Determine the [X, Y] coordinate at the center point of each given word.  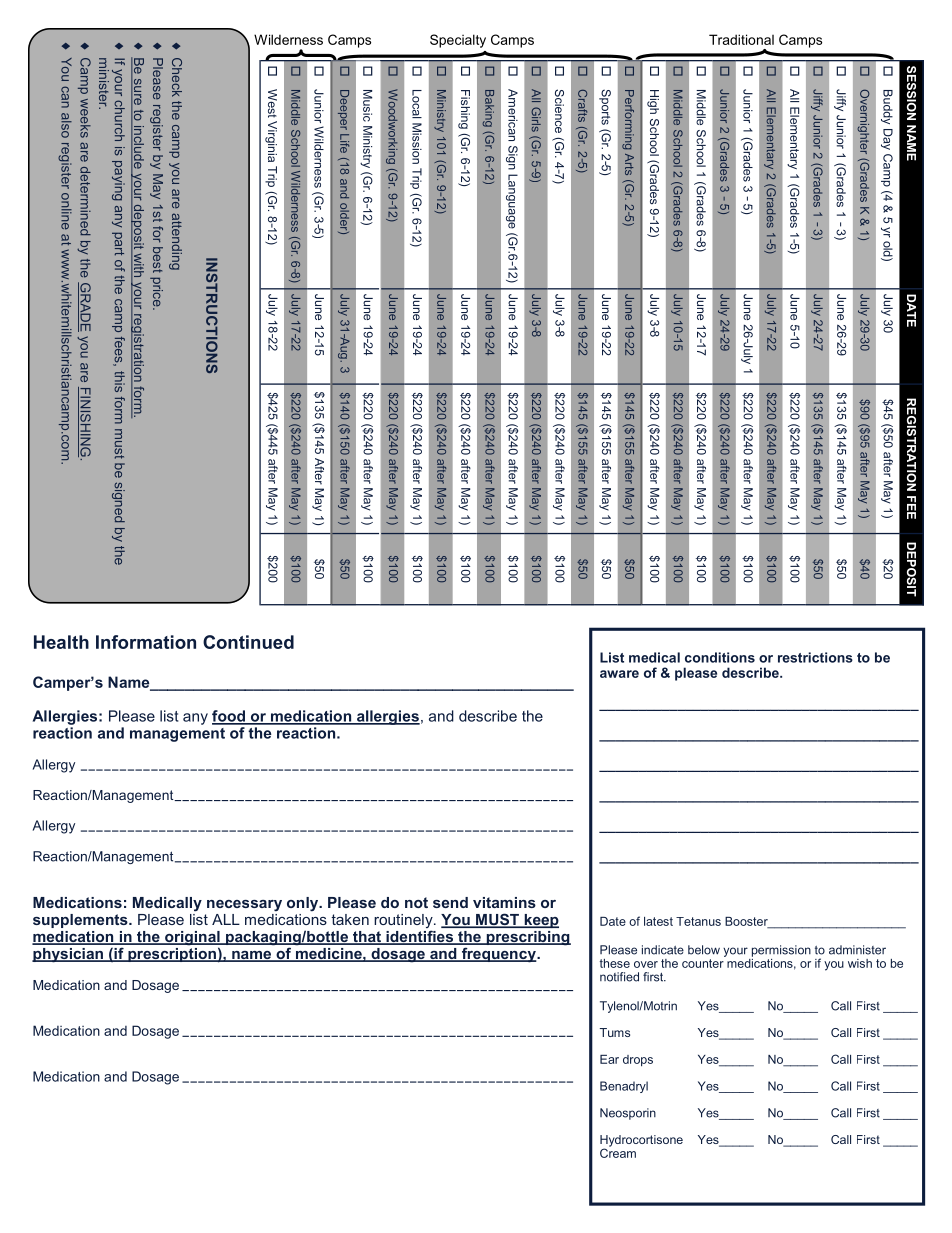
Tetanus [698, 921]
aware [619, 674]
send [450, 902]
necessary [244, 906]
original [192, 939]
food [229, 717]
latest [658, 921]
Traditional [741, 39]
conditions [720, 657]
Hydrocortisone [641, 1142]
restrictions [815, 657]
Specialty [458, 41]
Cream [618, 1152]
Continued [248, 642]
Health [61, 642]
